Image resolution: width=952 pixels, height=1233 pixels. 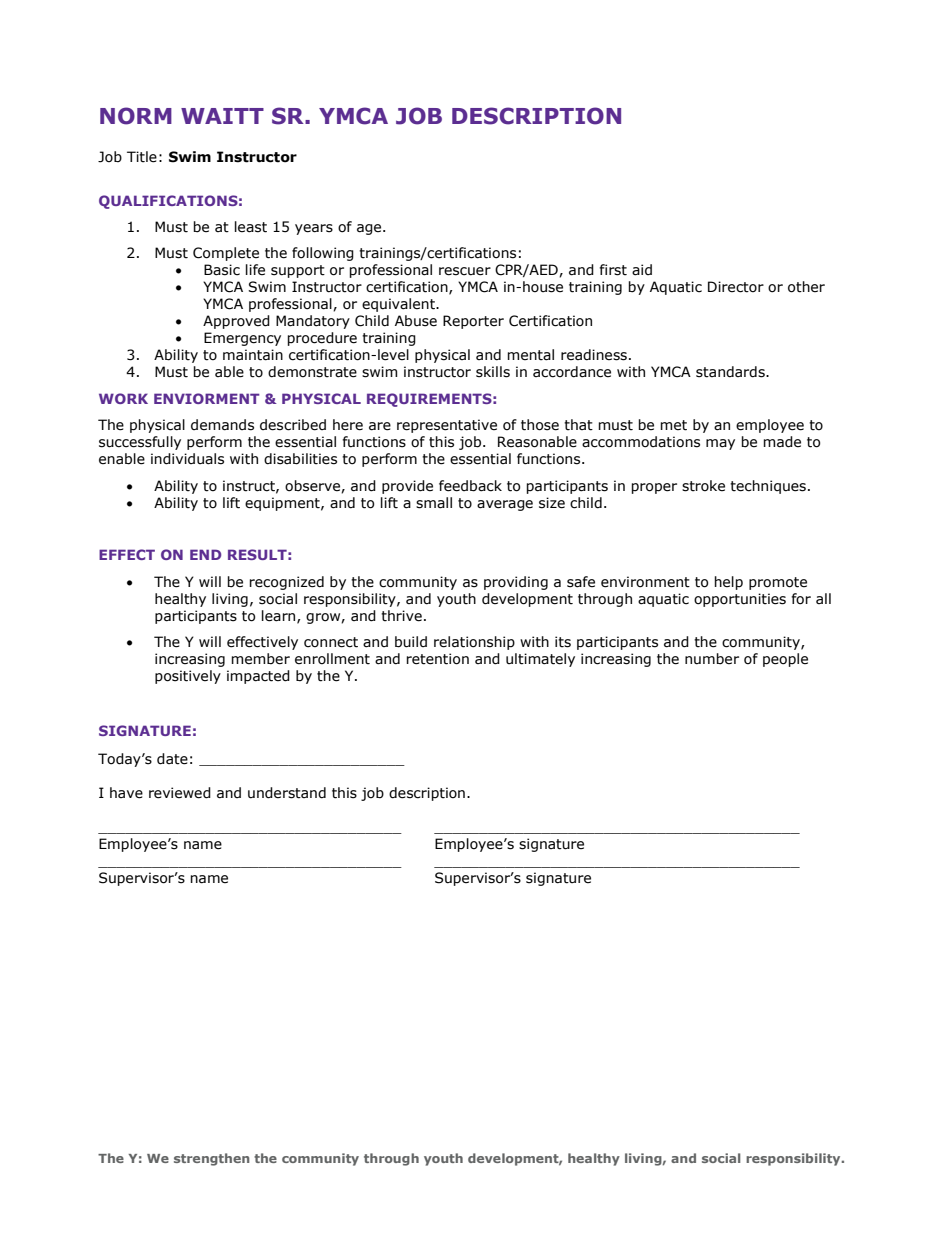 I want to click on standards, so click(x=731, y=372).
